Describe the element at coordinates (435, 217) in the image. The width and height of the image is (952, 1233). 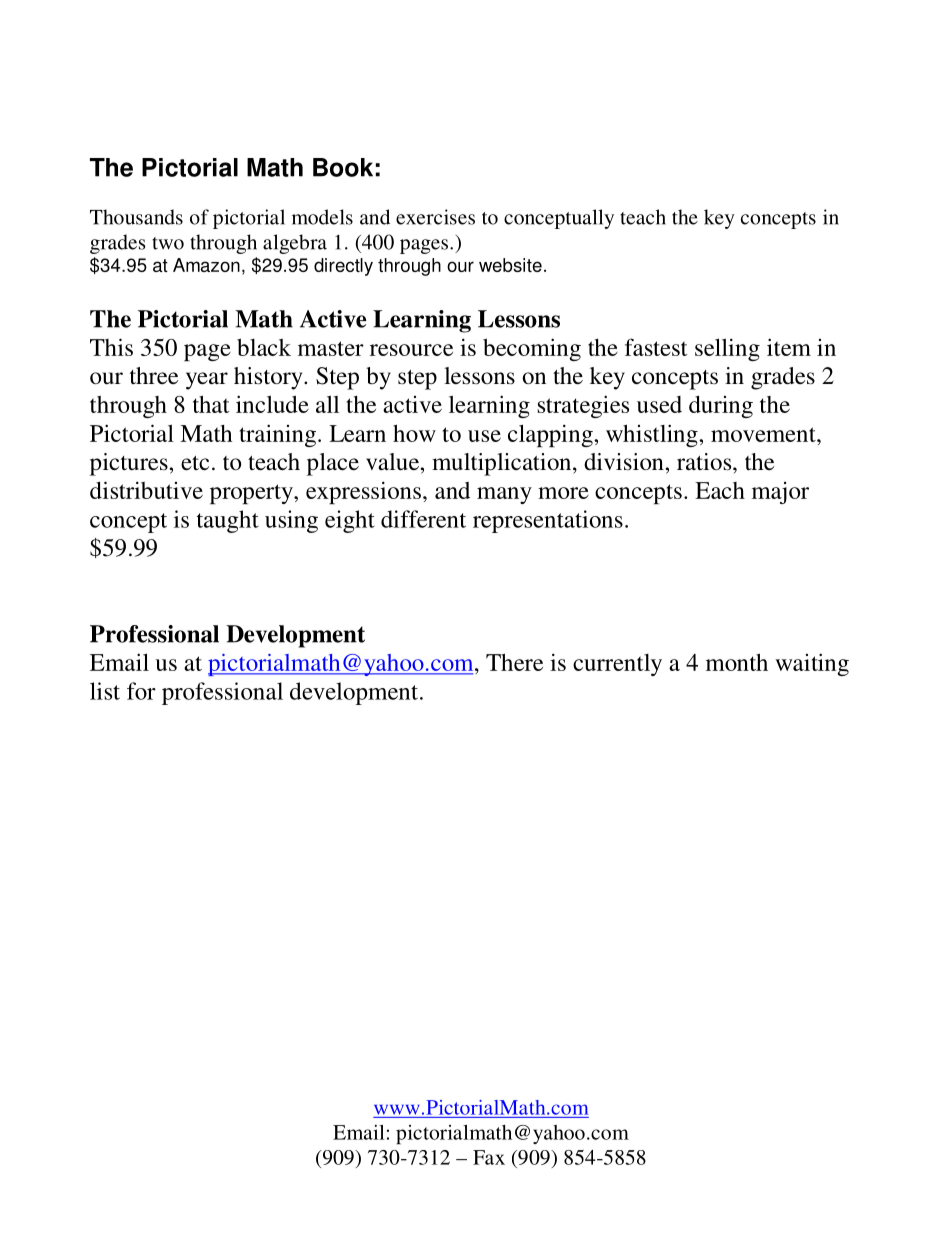
I see `exercises` at that location.
